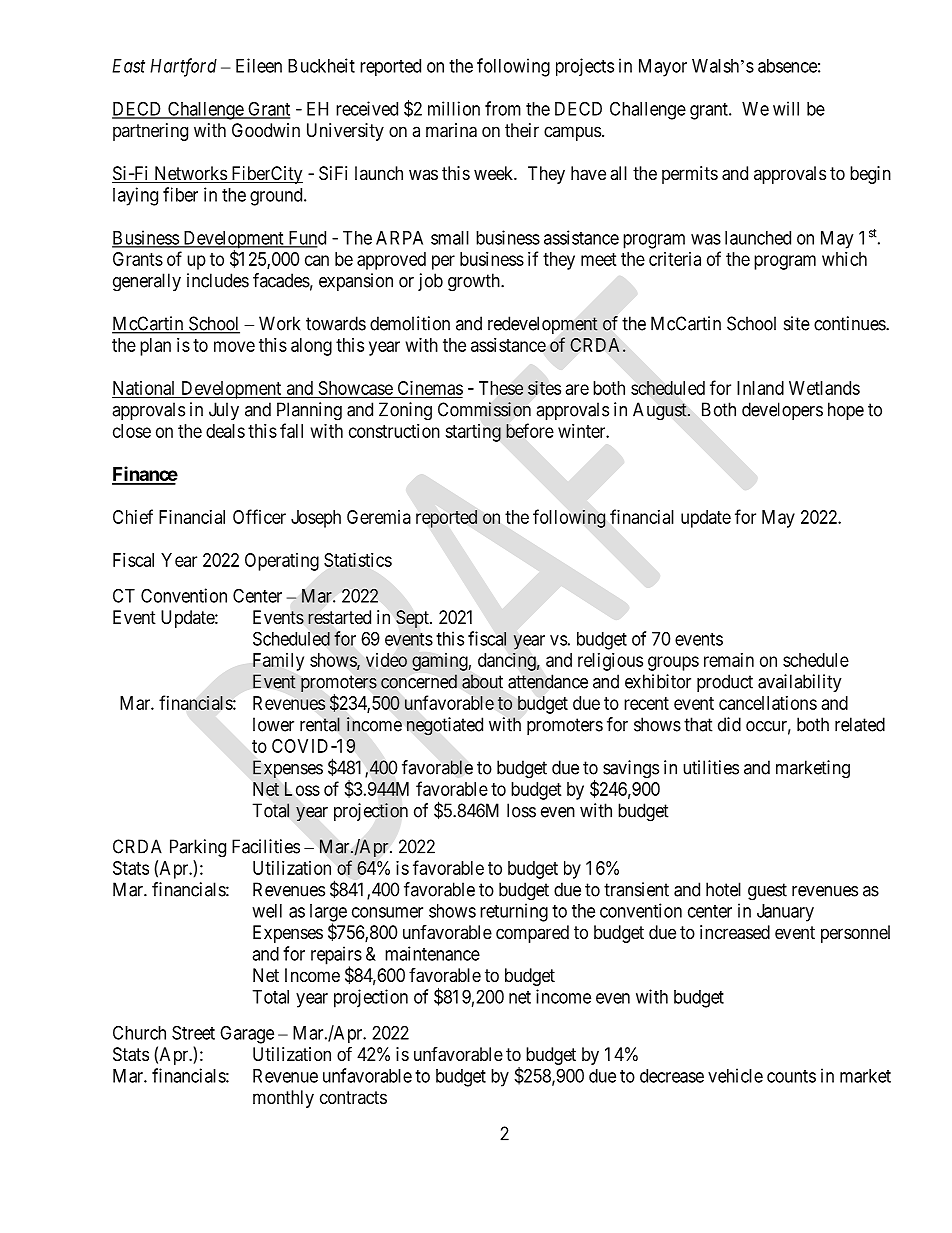 The width and height of the page is (952, 1233). I want to click on remain, so click(729, 660).
